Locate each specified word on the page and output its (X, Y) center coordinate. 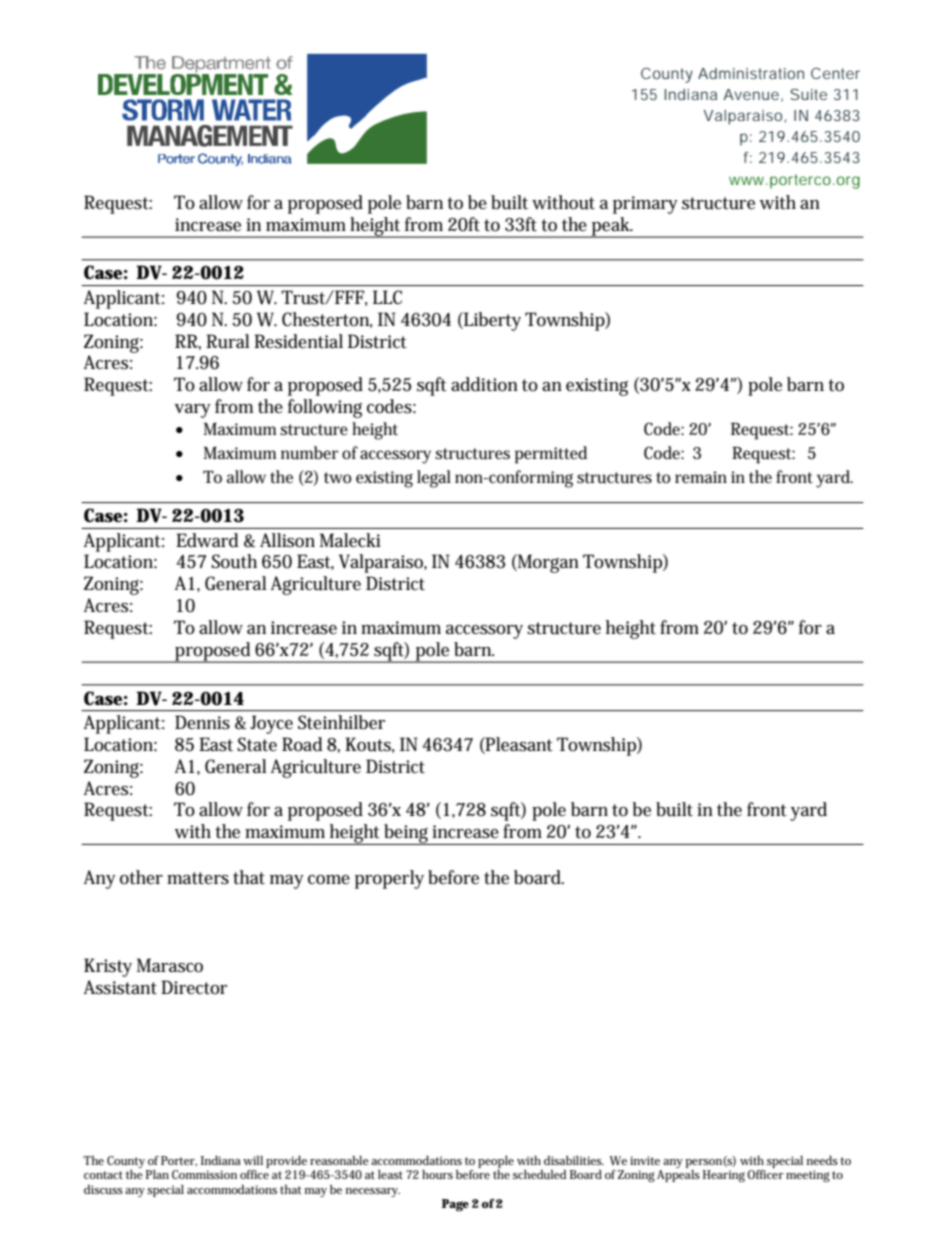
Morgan (547, 563)
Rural (228, 341)
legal (434, 479)
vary (193, 411)
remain (701, 477)
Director (194, 987)
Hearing (725, 1176)
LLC (387, 297)
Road (302, 744)
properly (389, 879)
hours (437, 1174)
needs (822, 1160)
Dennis (202, 722)
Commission (204, 1174)
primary (645, 205)
